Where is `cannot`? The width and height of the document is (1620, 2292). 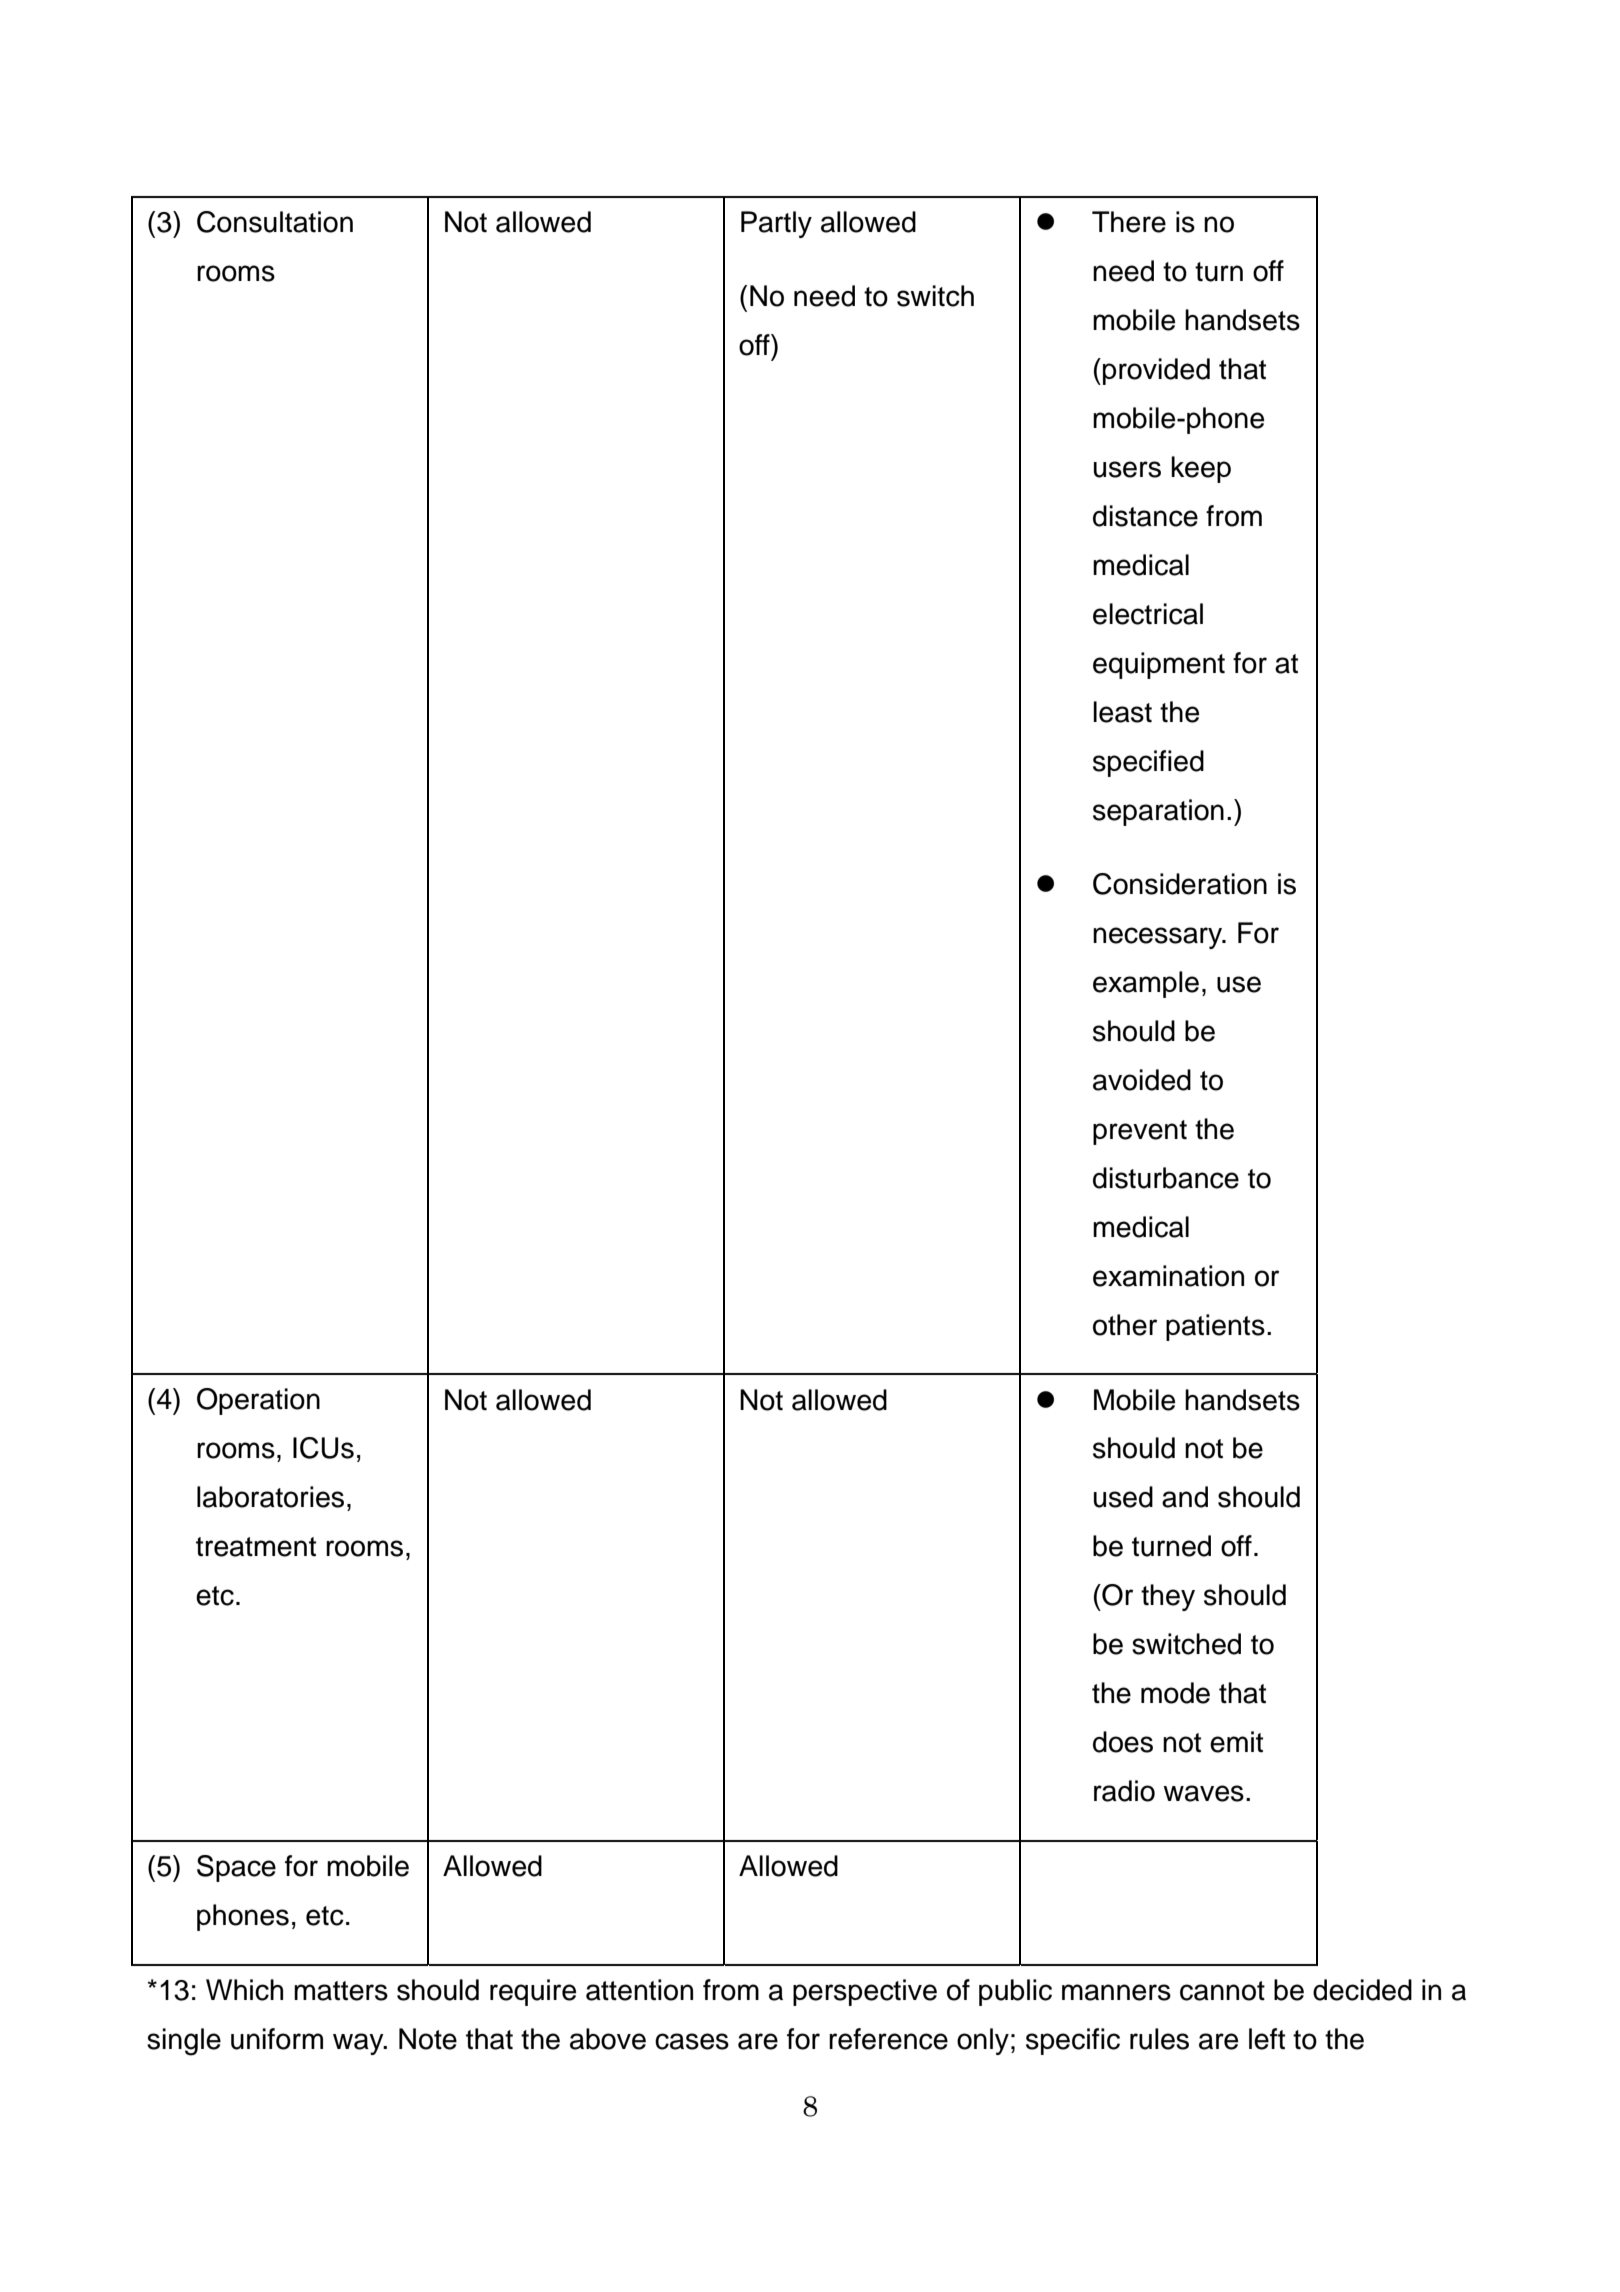 cannot is located at coordinates (1222, 1991).
